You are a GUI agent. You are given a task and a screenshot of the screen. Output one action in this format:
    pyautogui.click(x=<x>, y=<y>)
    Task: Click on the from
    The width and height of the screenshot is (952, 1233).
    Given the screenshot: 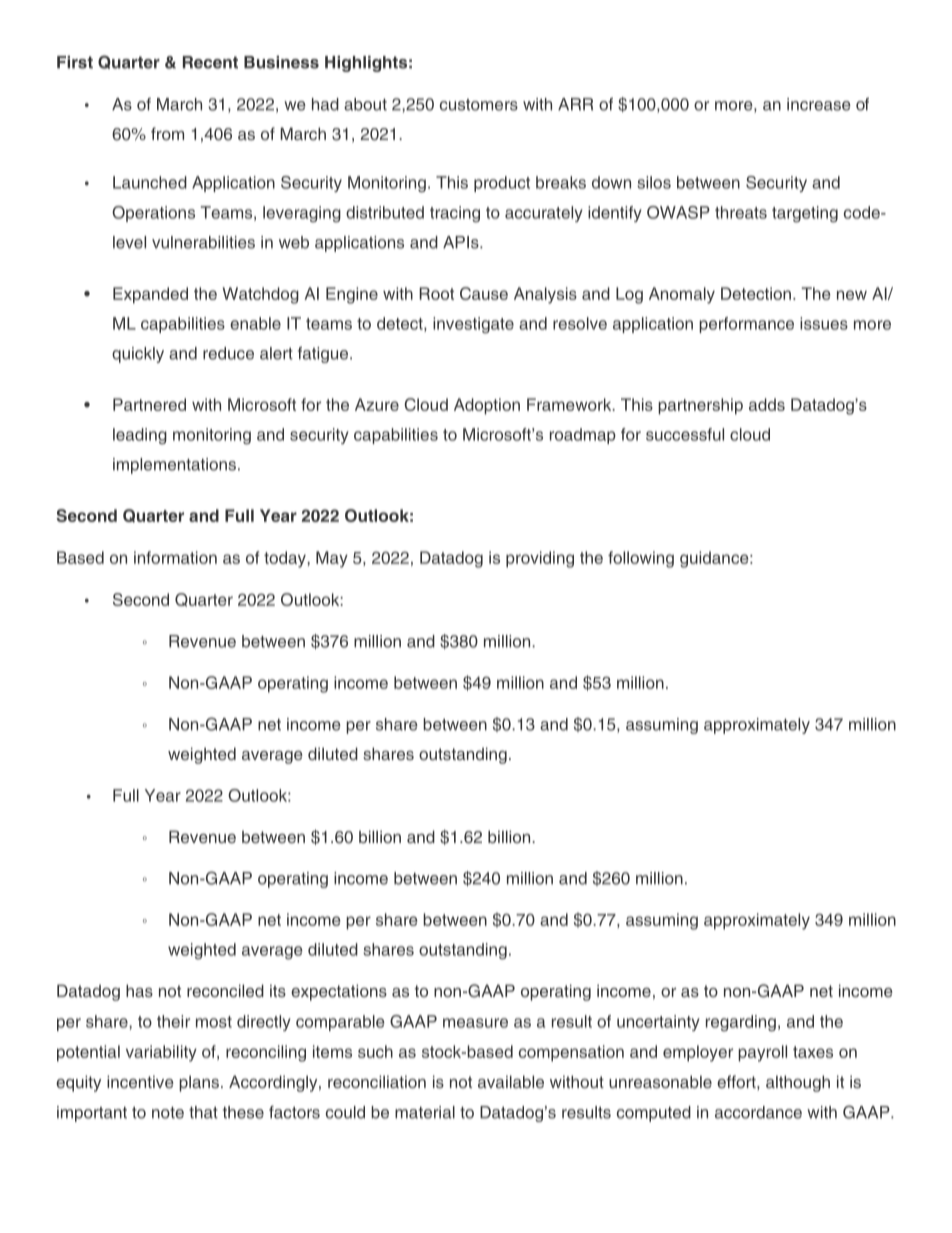 What is the action you would take?
    pyautogui.click(x=167, y=133)
